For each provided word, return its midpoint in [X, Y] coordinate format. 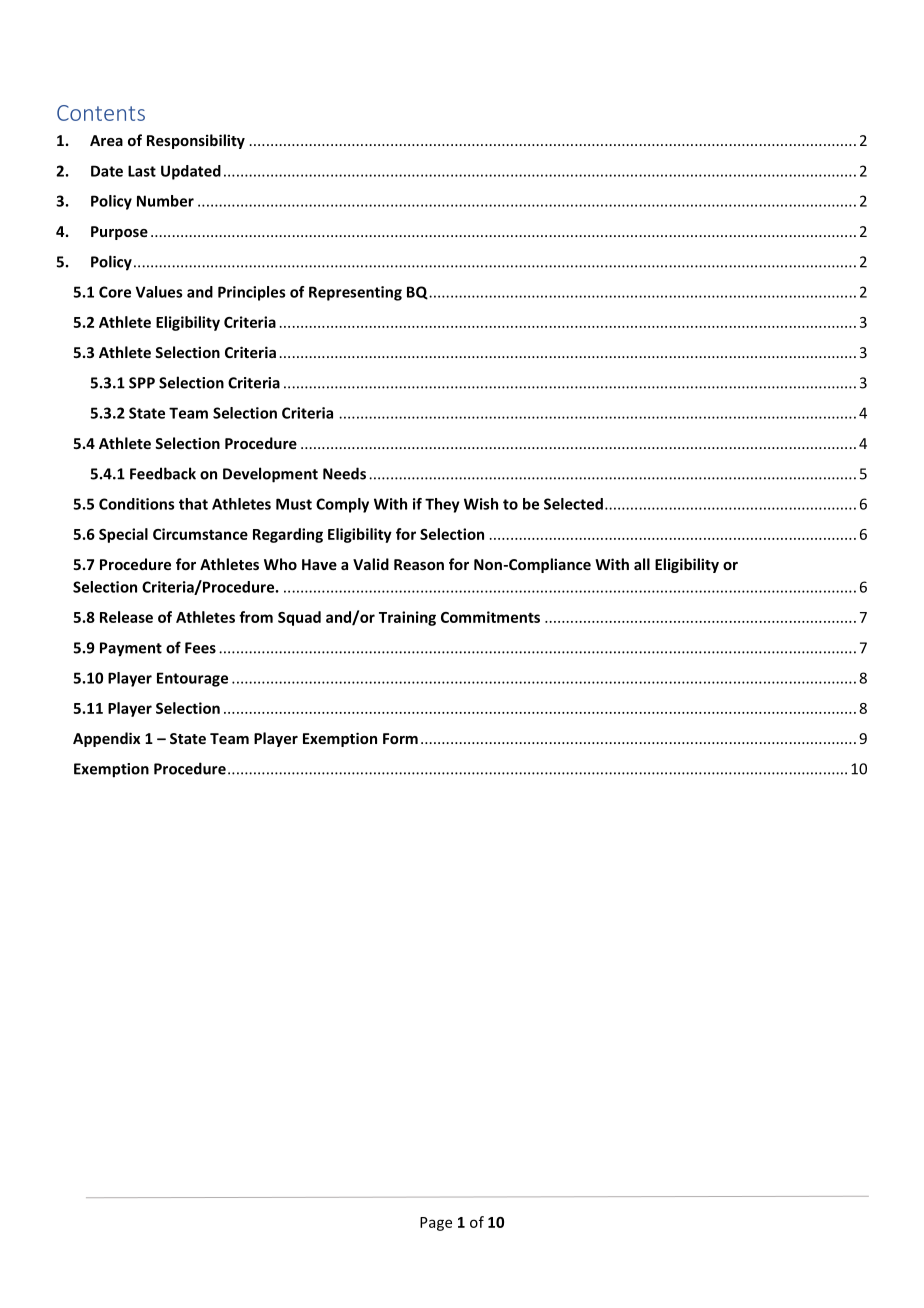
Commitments [490, 617]
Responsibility [196, 141]
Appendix [106, 739]
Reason [419, 564]
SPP [142, 383]
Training [407, 618]
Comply [342, 505]
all [642, 564]
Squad [299, 618]
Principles [251, 293]
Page [436, 1224]
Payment [131, 649]
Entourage [192, 679]
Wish [481, 504]
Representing [355, 293]
